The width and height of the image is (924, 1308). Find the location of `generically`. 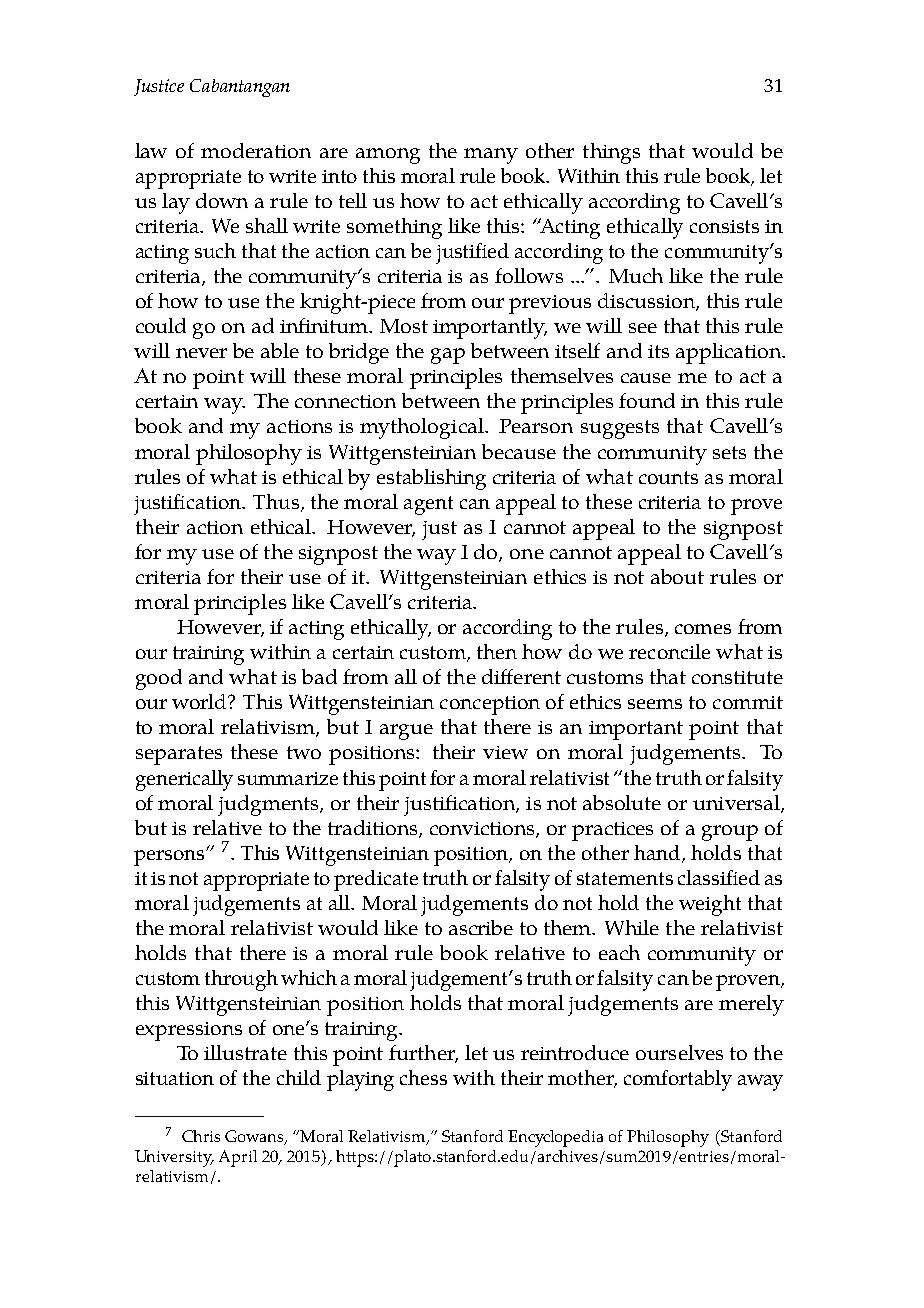

generically is located at coordinates (184, 780).
